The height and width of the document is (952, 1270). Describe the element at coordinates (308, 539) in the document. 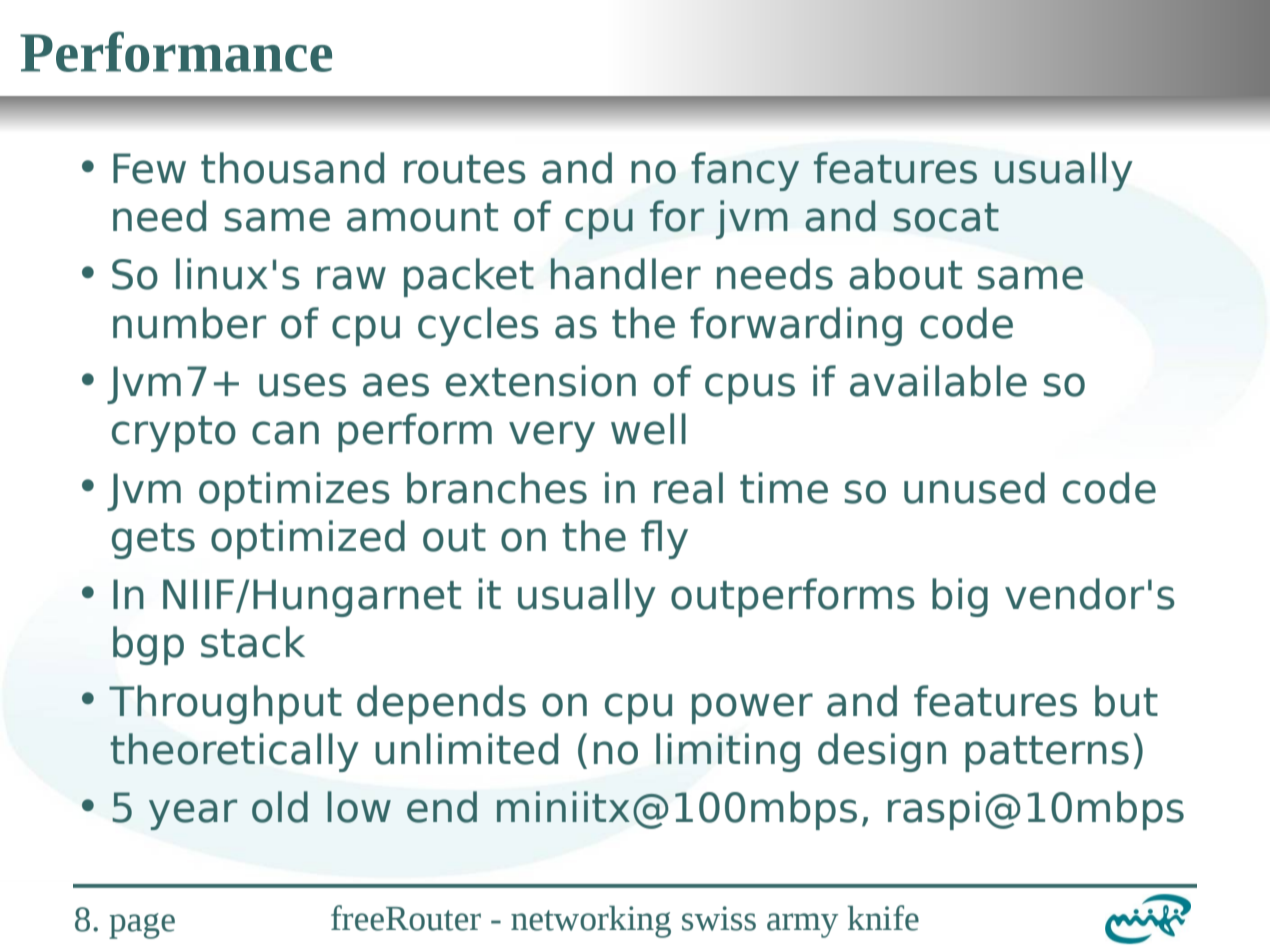

I see `optimized` at that location.
